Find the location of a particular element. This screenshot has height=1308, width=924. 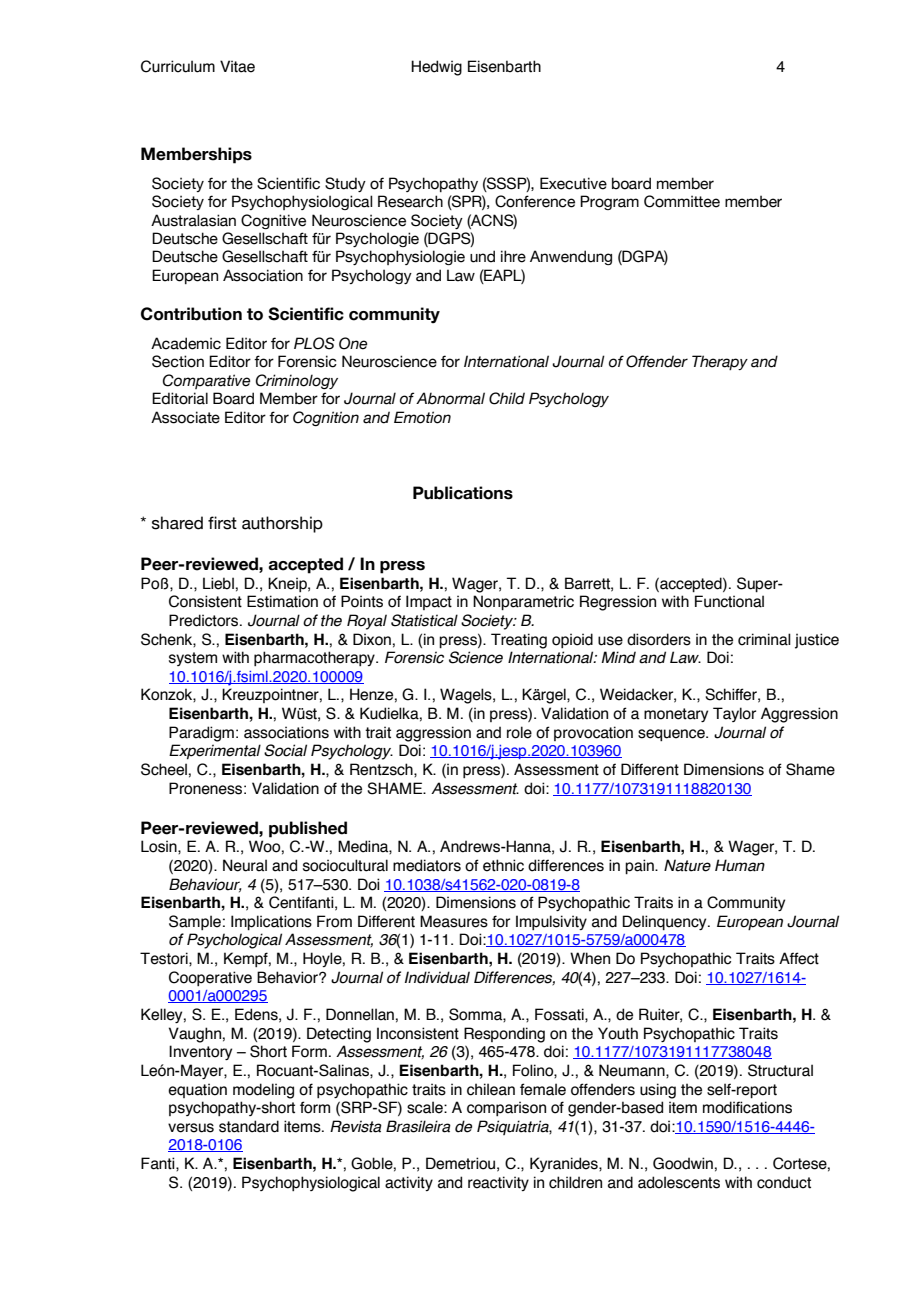

ethnic is located at coordinates (503, 865).
